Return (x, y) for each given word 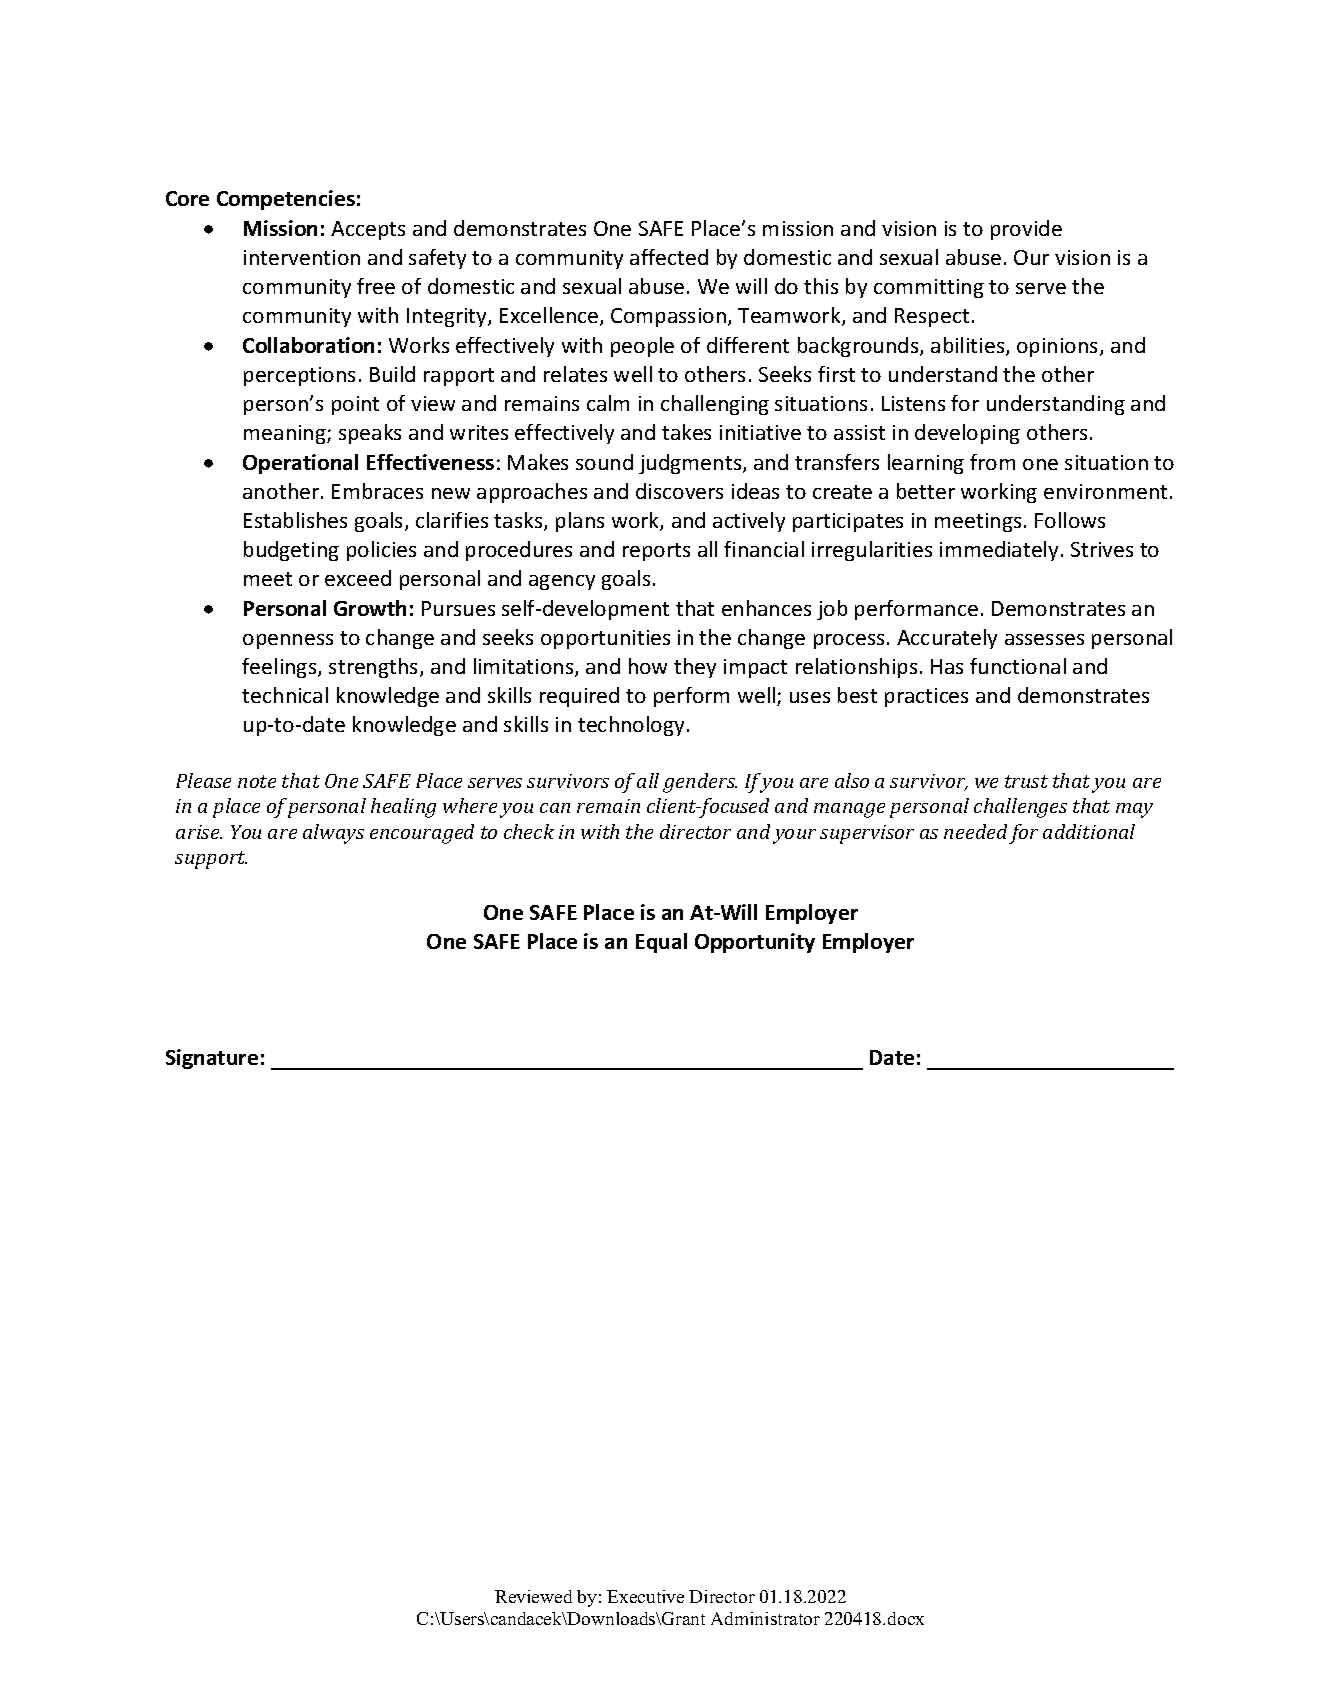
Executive (645, 1596)
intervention (302, 257)
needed (975, 831)
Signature (212, 1059)
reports (656, 552)
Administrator (765, 1618)
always (333, 834)
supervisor (867, 834)
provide (1026, 230)
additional (1089, 831)
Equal (661, 943)
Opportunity (755, 943)
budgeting (291, 551)
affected (669, 257)
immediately (999, 551)
